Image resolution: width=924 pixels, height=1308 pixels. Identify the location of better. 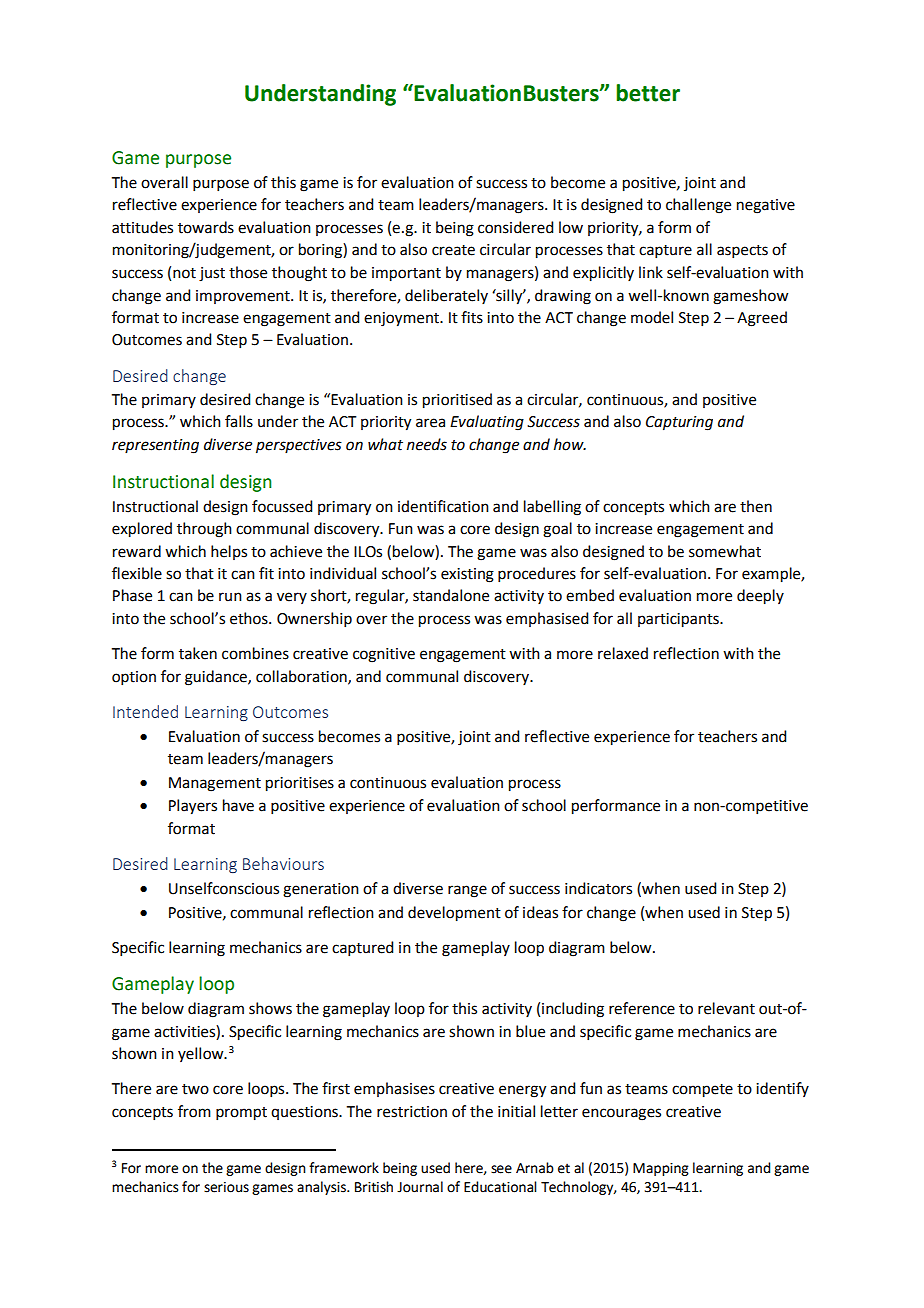
(648, 93).
